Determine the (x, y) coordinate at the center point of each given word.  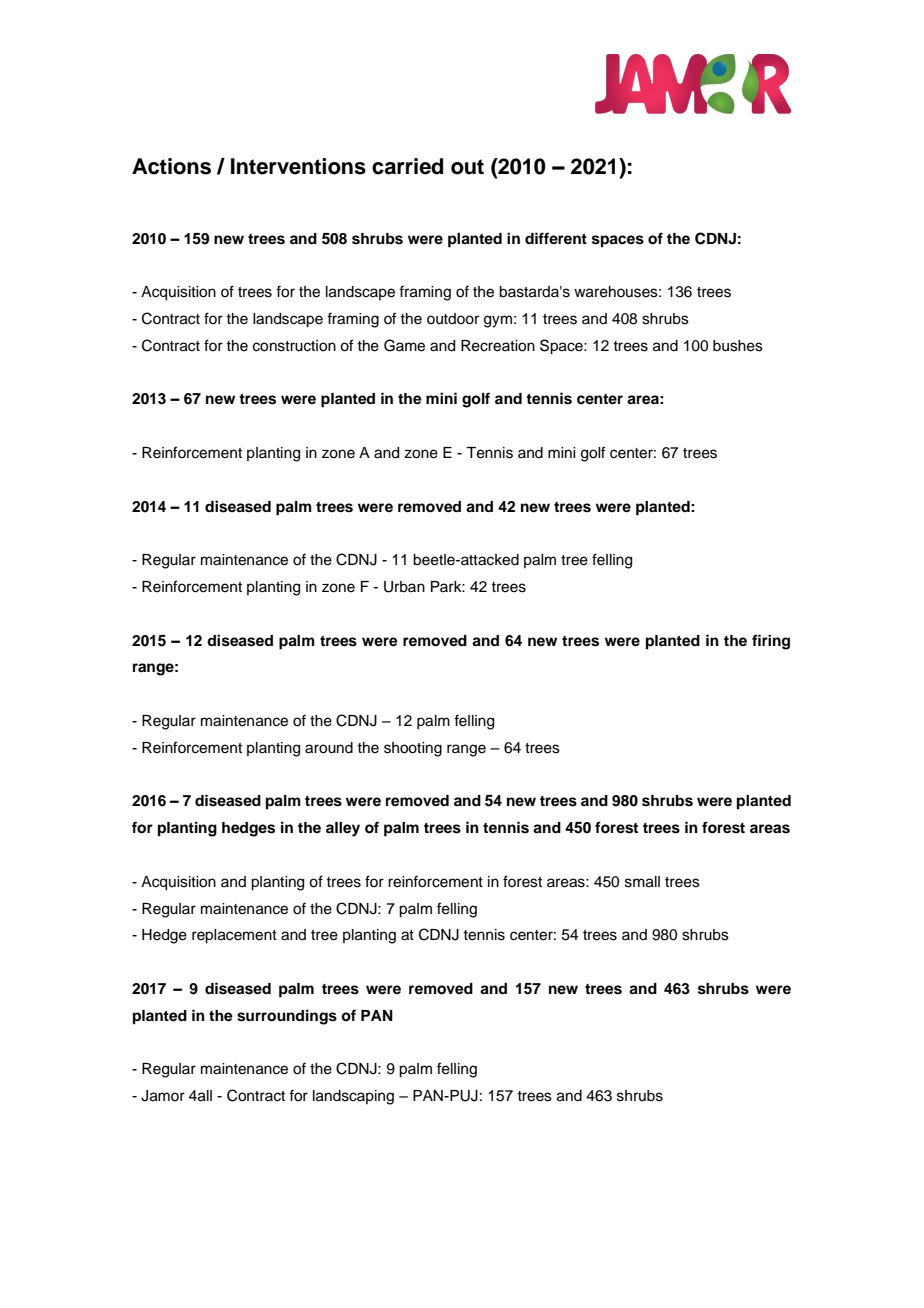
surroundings (287, 1017)
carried (407, 166)
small (642, 882)
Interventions (298, 166)
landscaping (353, 1097)
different (556, 238)
